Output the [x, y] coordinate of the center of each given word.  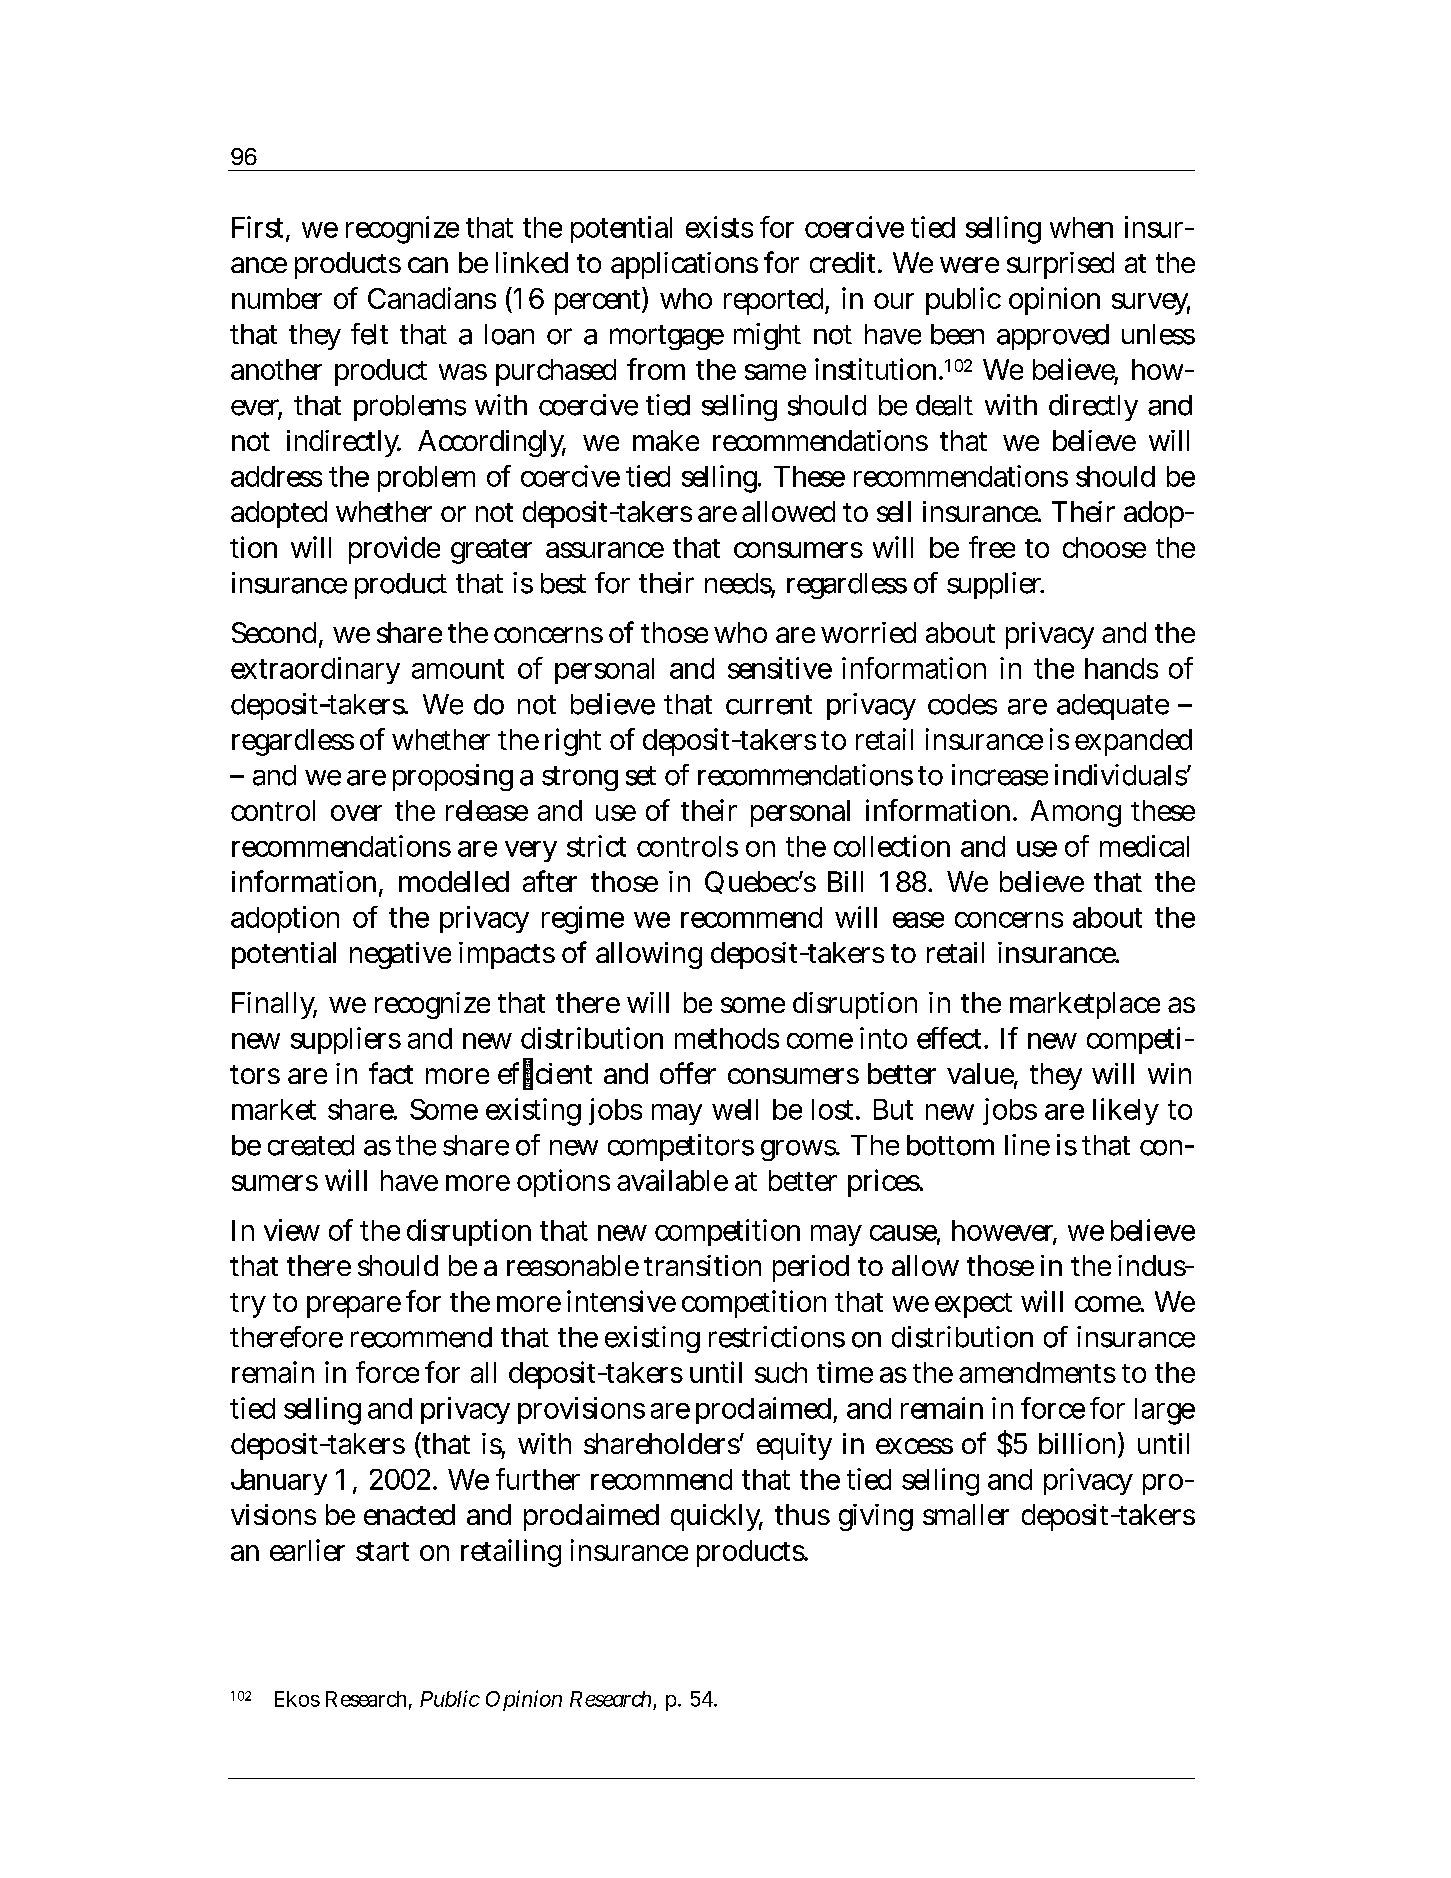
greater [491, 551]
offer [688, 1073]
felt [369, 334]
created [311, 1145]
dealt [944, 405]
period [811, 1268]
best [563, 583]
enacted [409, 1514]
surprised [1060, 265]
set [641, 776]
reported [773, 301]
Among [1076, 813]
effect [949, 1038]
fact [391, 1073]
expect [973, 1305]
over [356, 813]
